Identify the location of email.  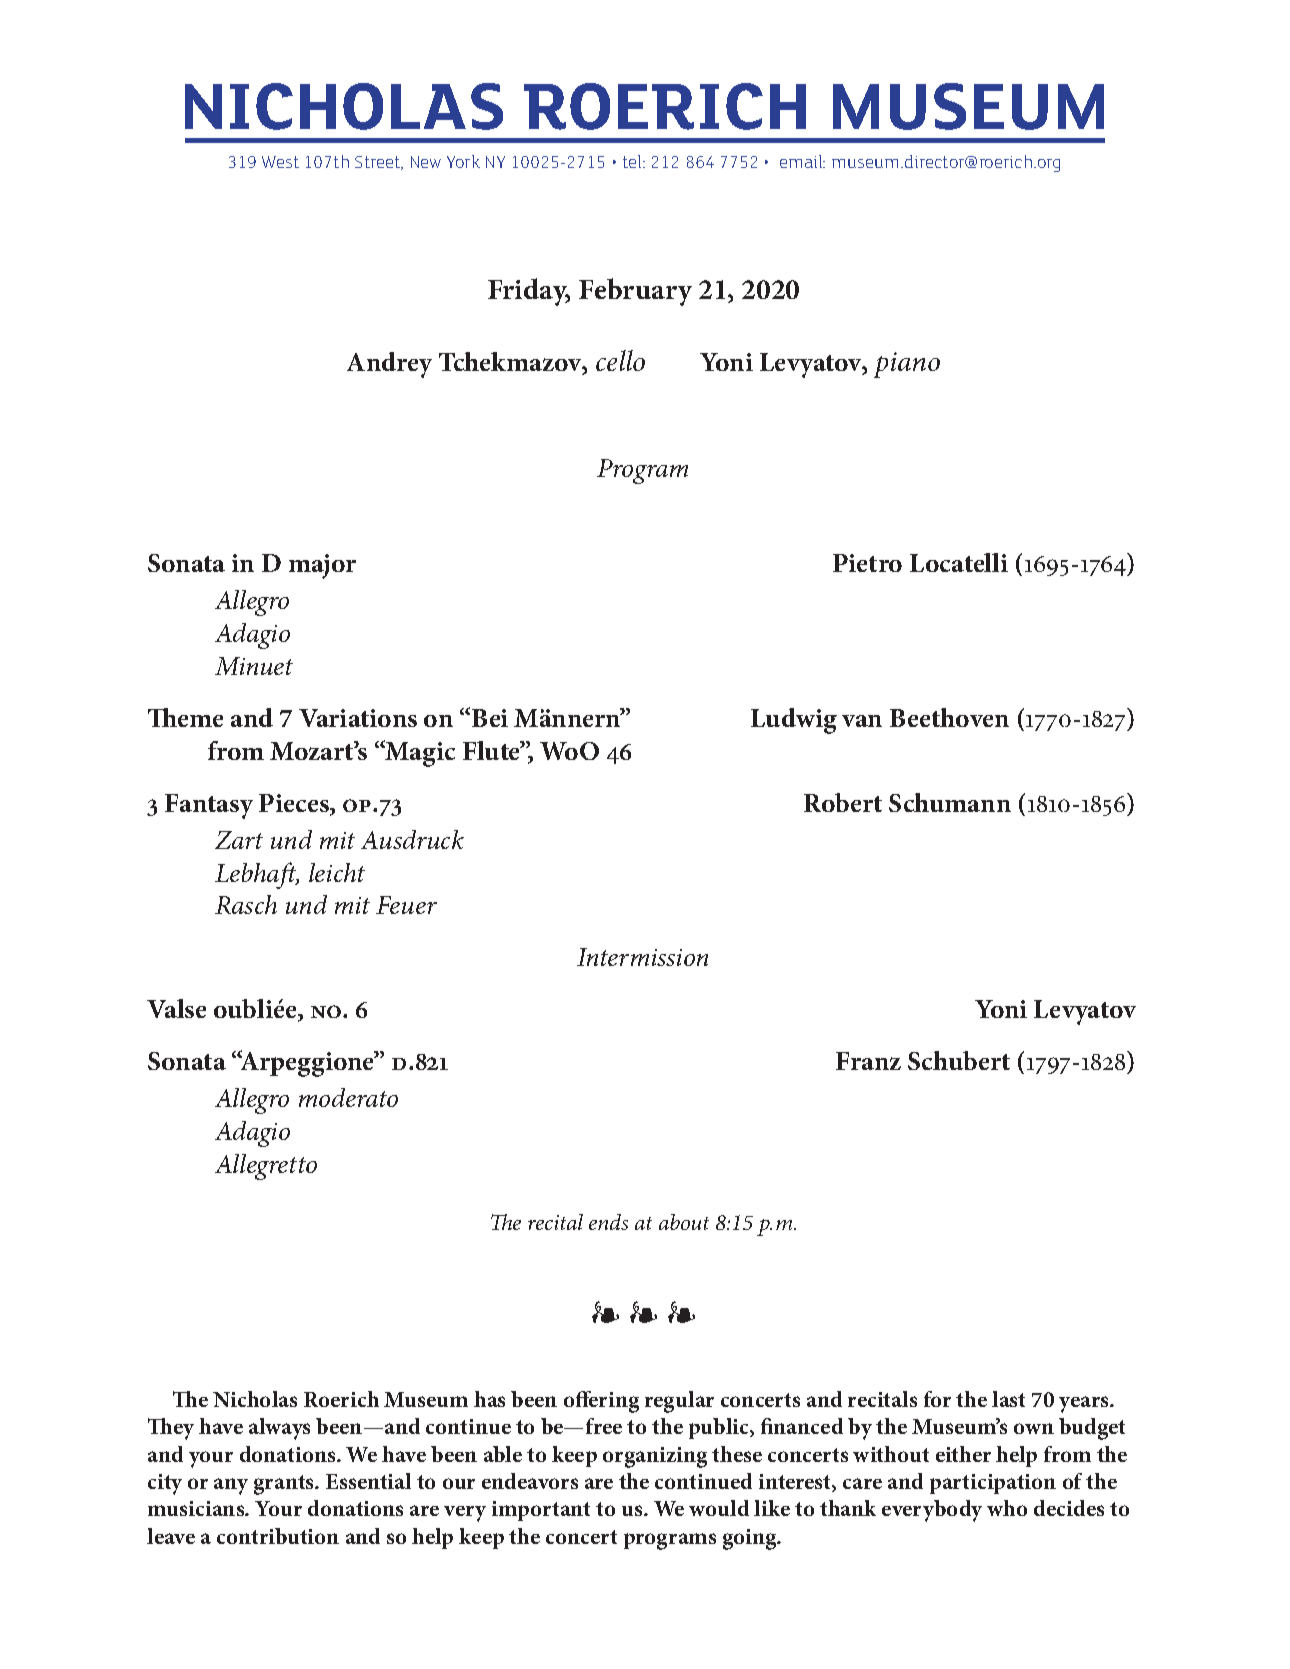
(802, 161).
